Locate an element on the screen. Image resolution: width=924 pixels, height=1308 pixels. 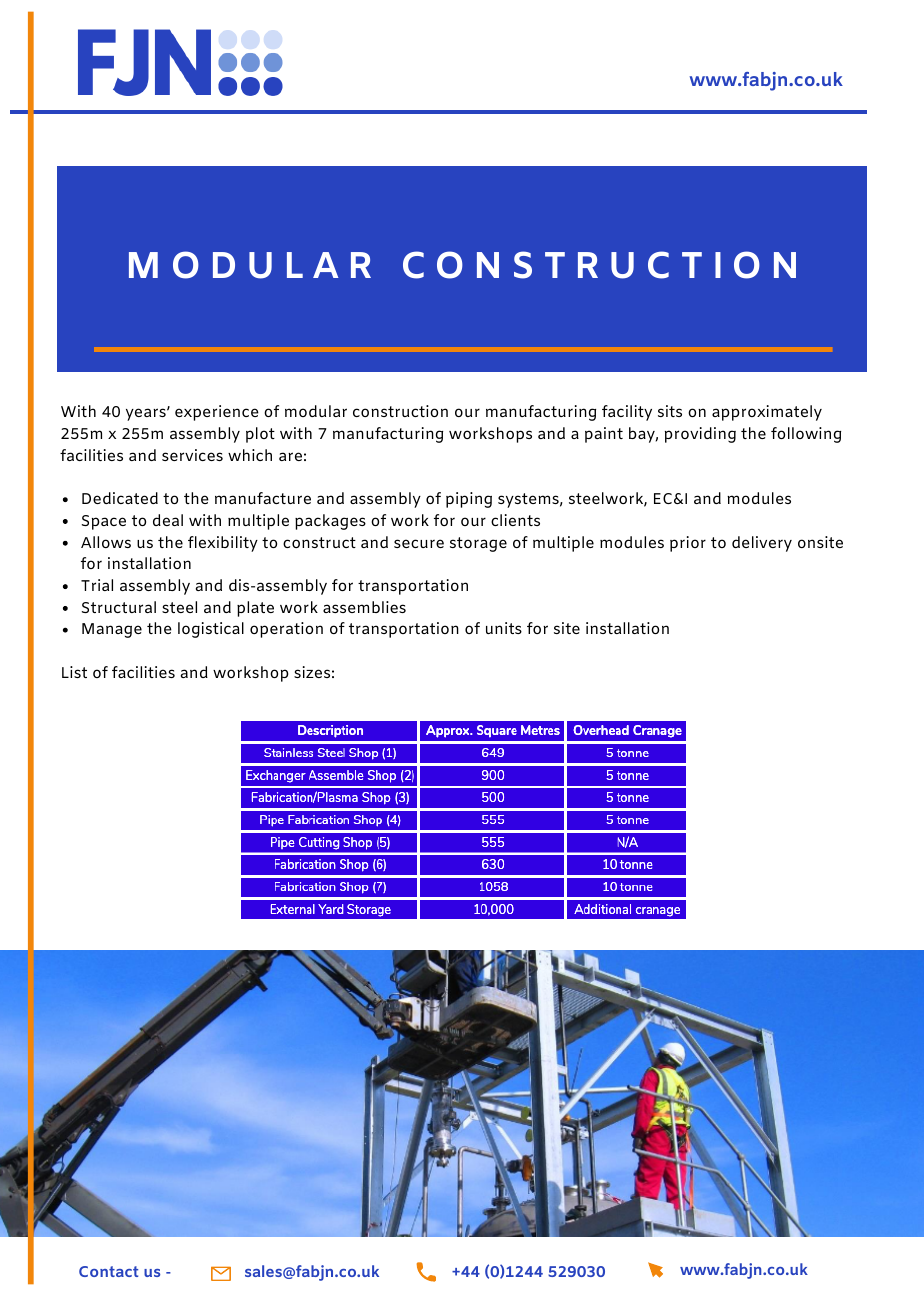
piping is located at coordinates (469, 500).
